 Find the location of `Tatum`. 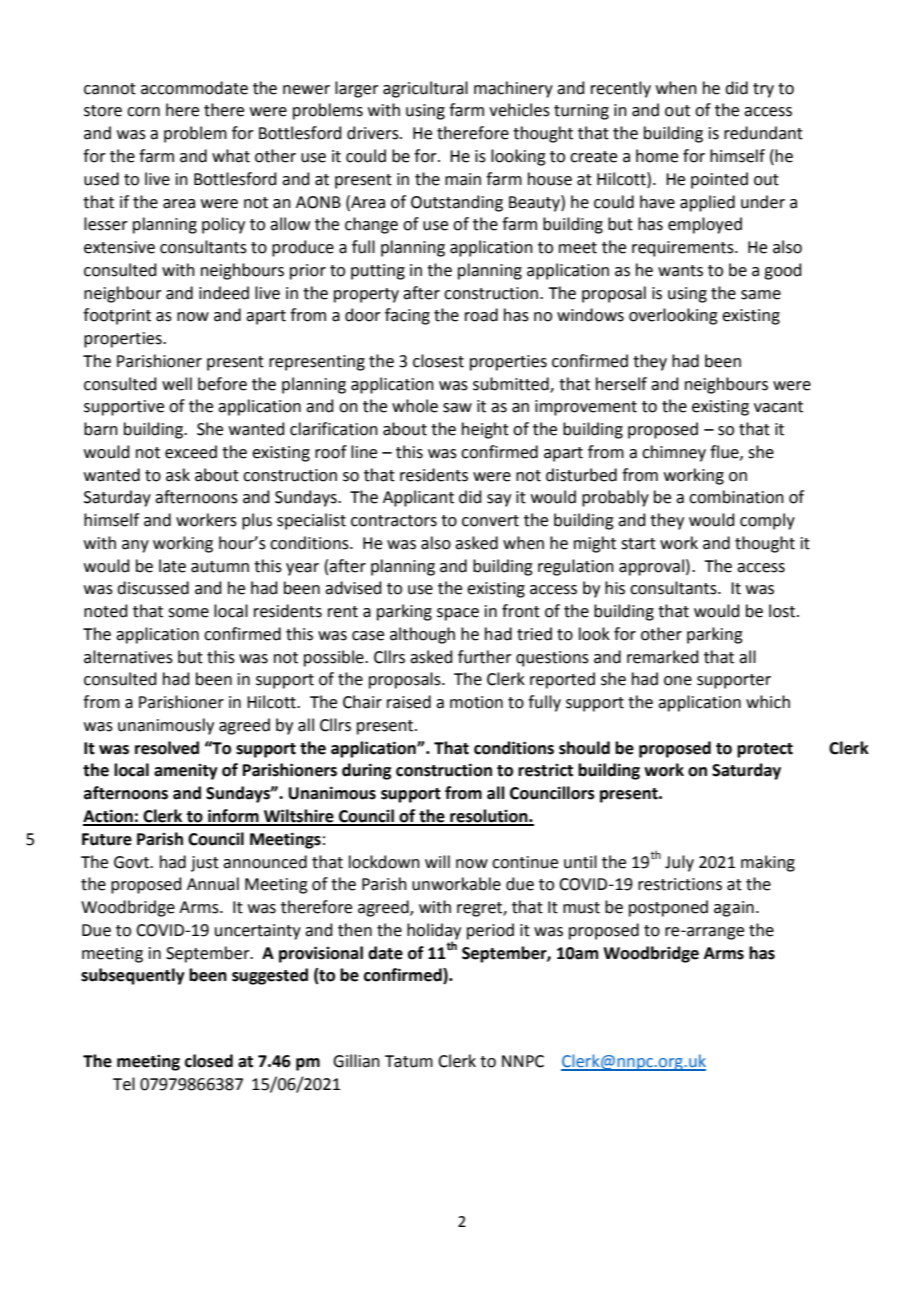

Tatum is located at coordinates (409, 1061).
